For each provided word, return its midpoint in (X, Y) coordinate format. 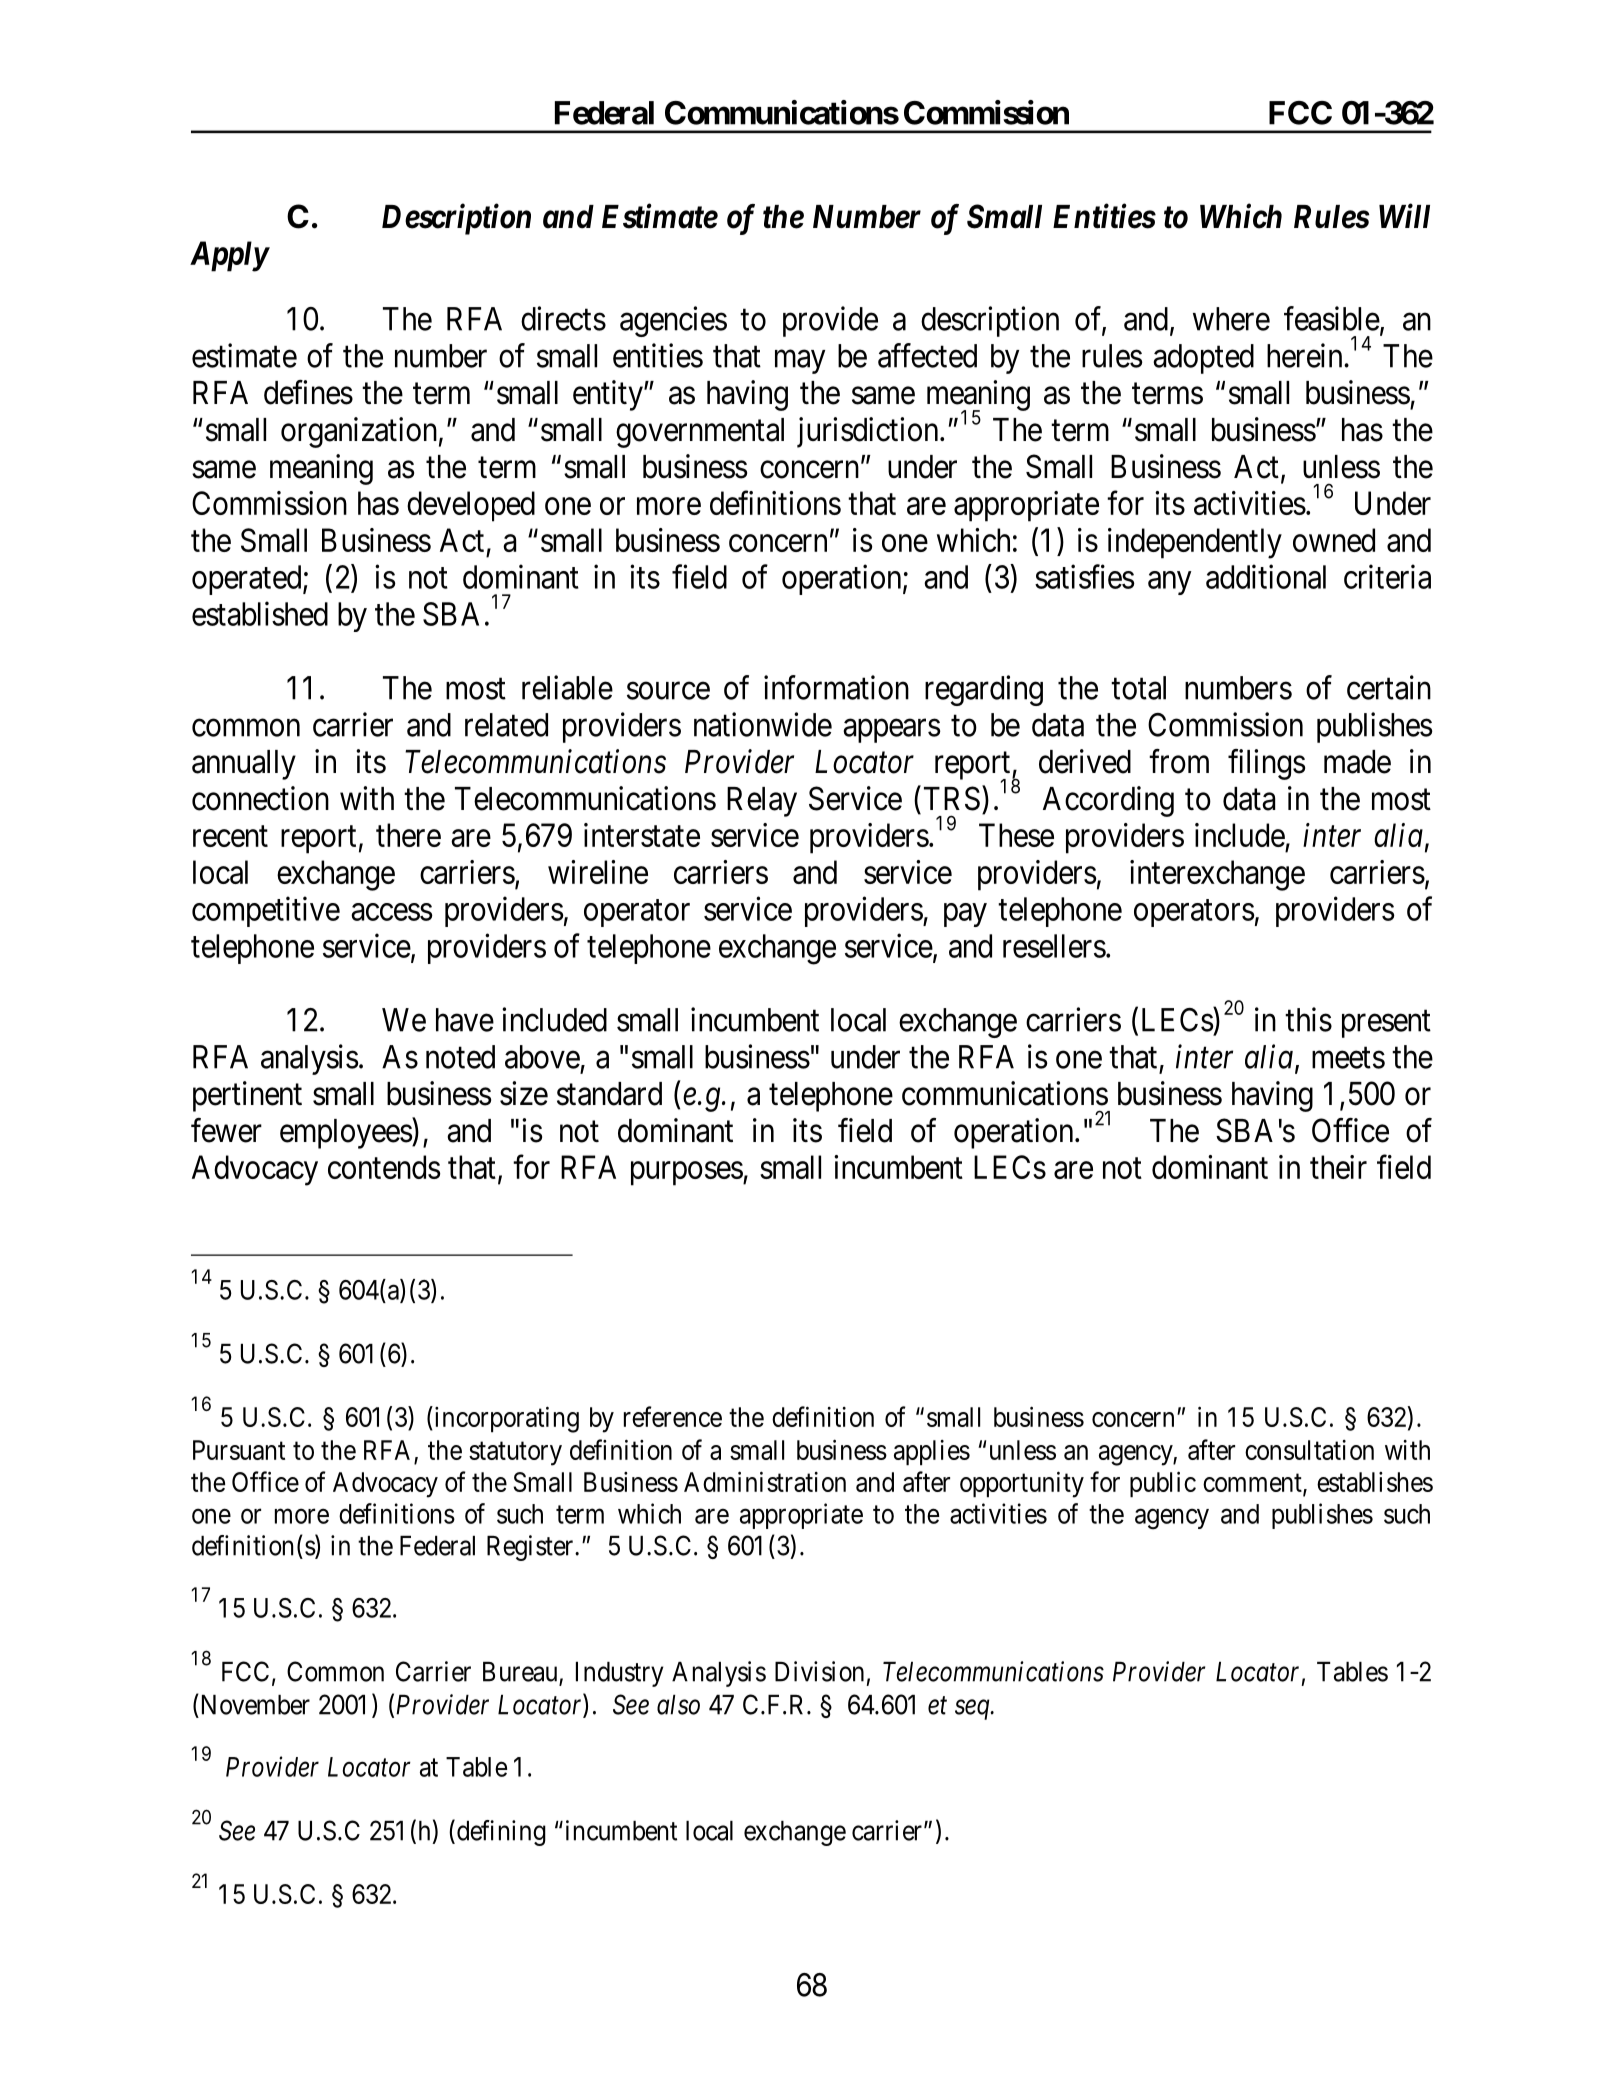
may (800, 362)
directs (563, 318)
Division (819, 1671)
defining (500, 1832)
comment (1253, 1484)
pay (965, 915)
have (465, 1020)
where (1231, 319)
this (1308, 1019)
